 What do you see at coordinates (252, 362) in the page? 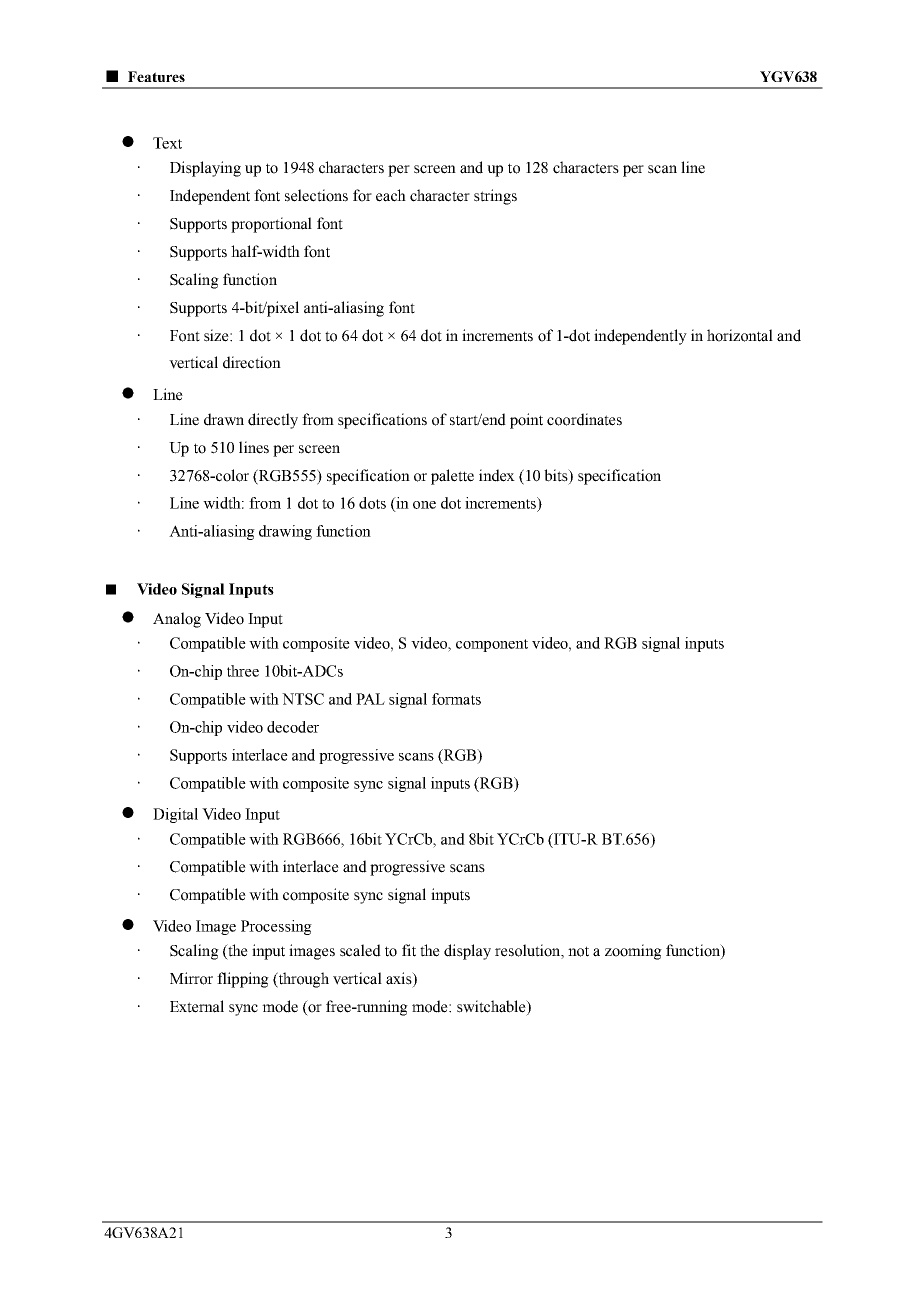
I see `direction` at bounding box center [252, 362].
